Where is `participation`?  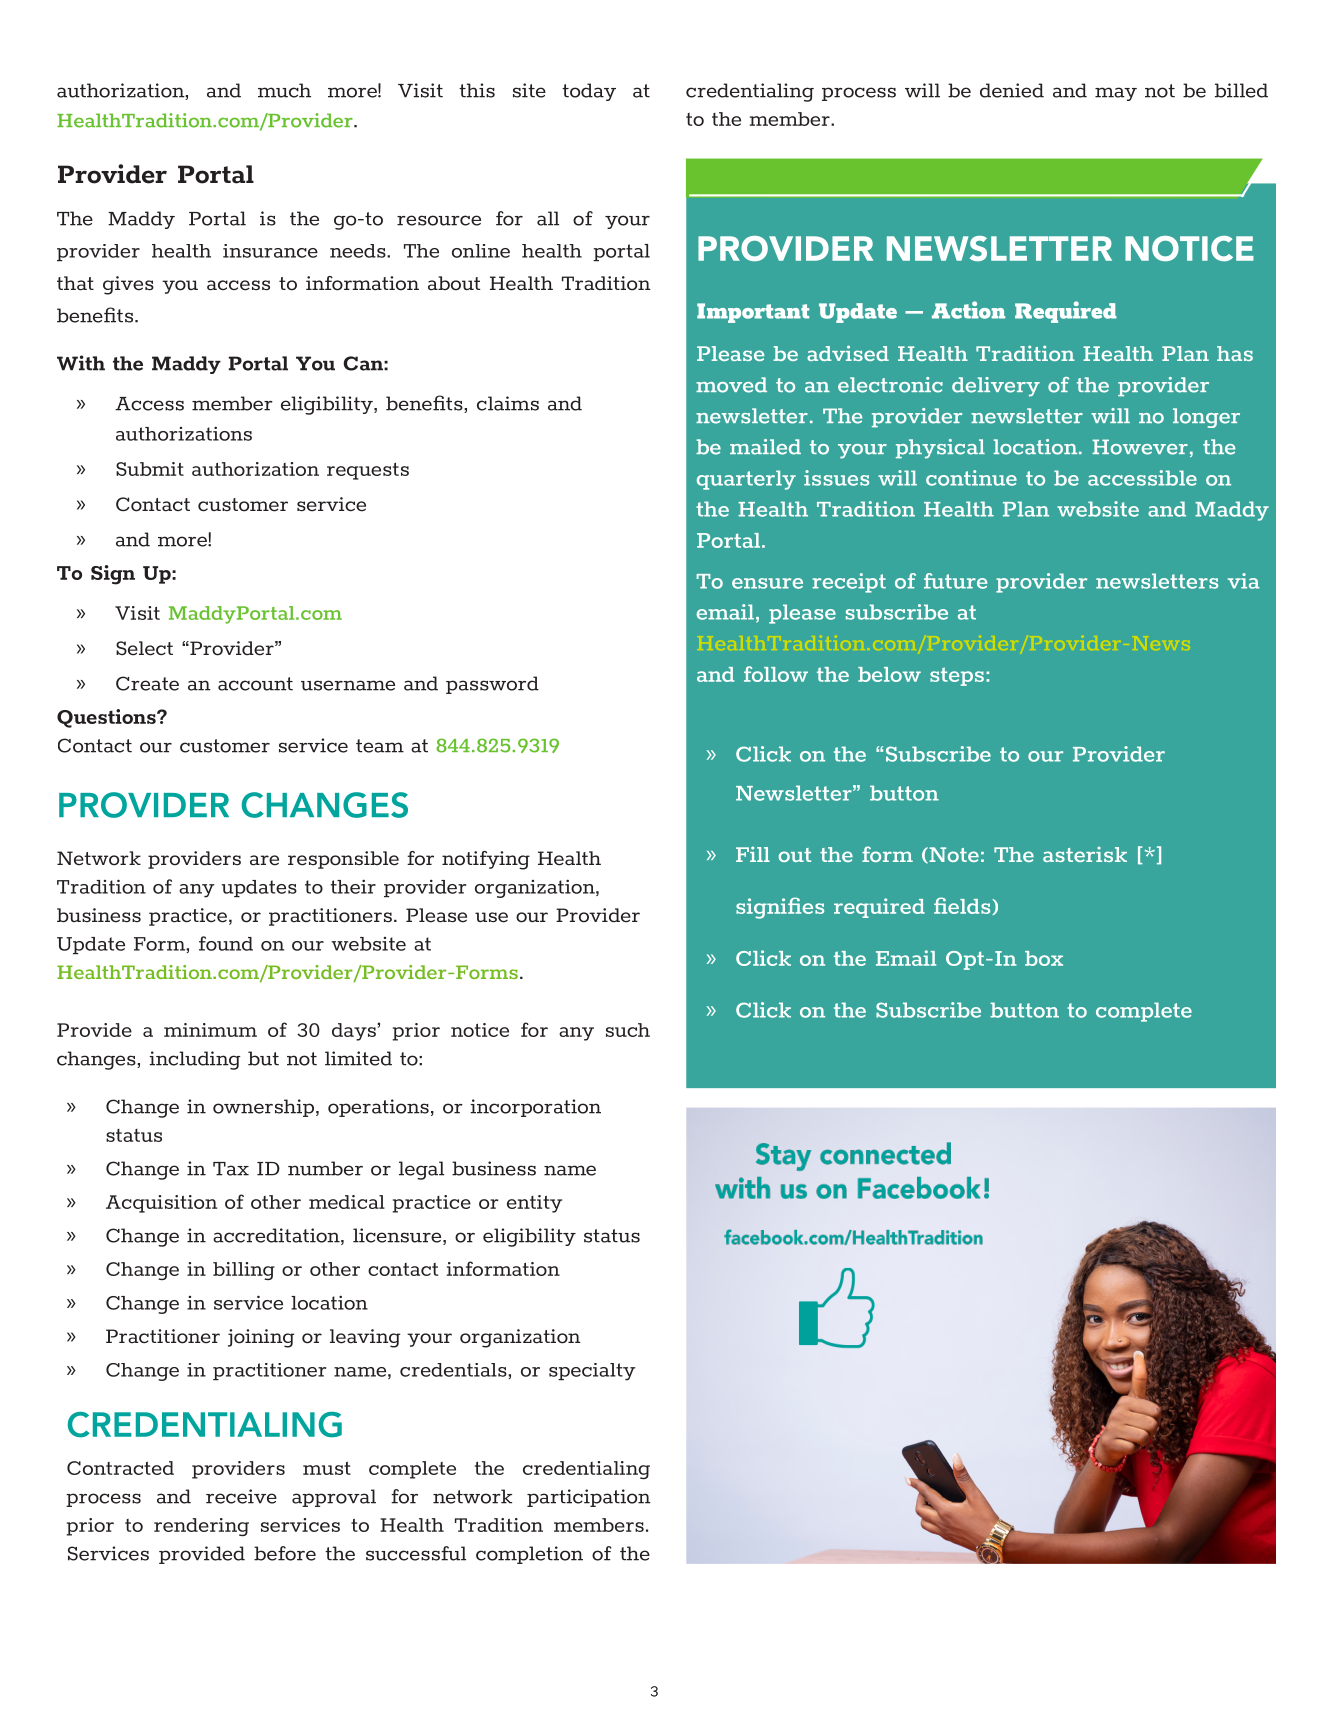 participation is located at coordinates (589, 1498).
